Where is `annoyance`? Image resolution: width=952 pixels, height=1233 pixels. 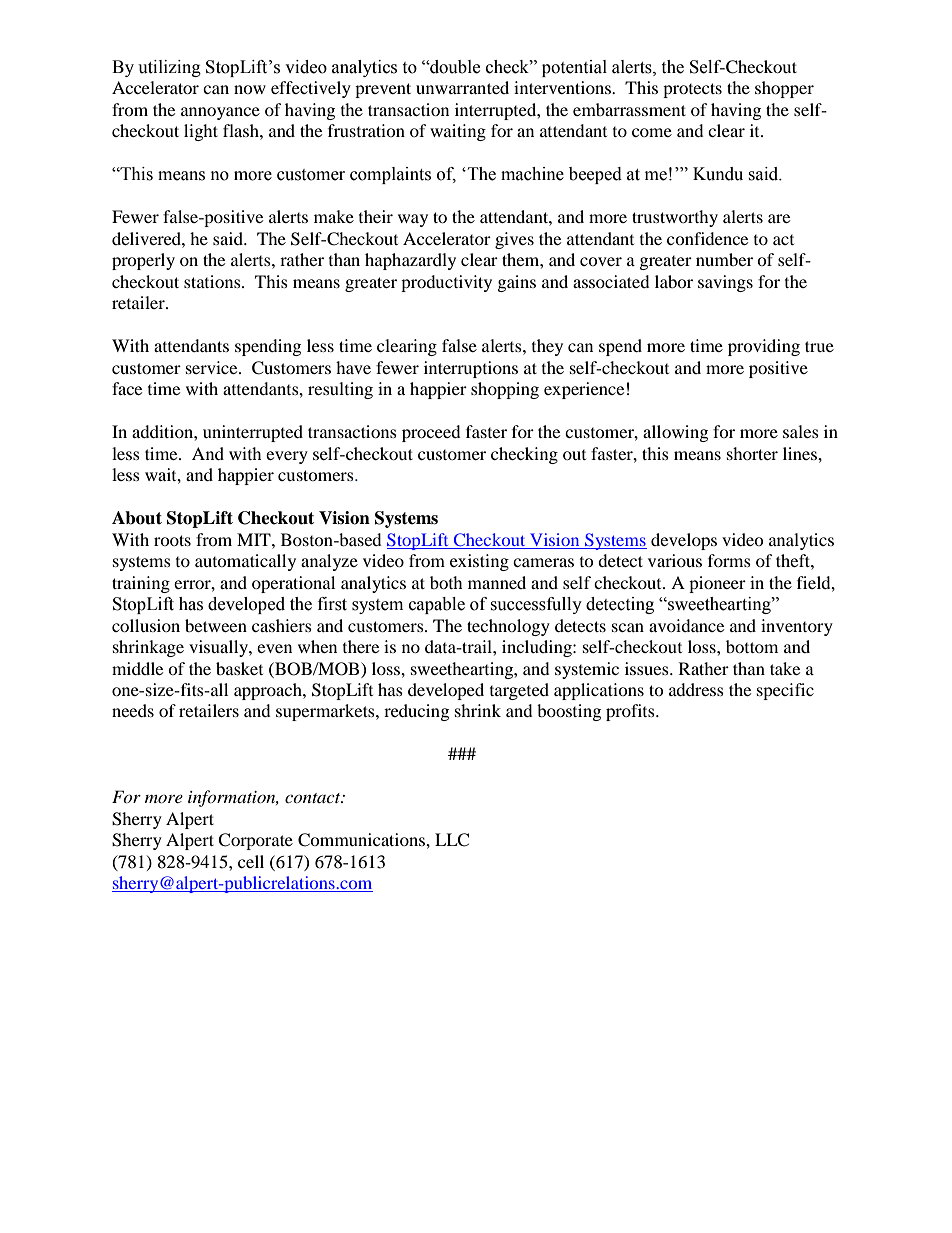 annoyance is located at coordinates (220, 113).
